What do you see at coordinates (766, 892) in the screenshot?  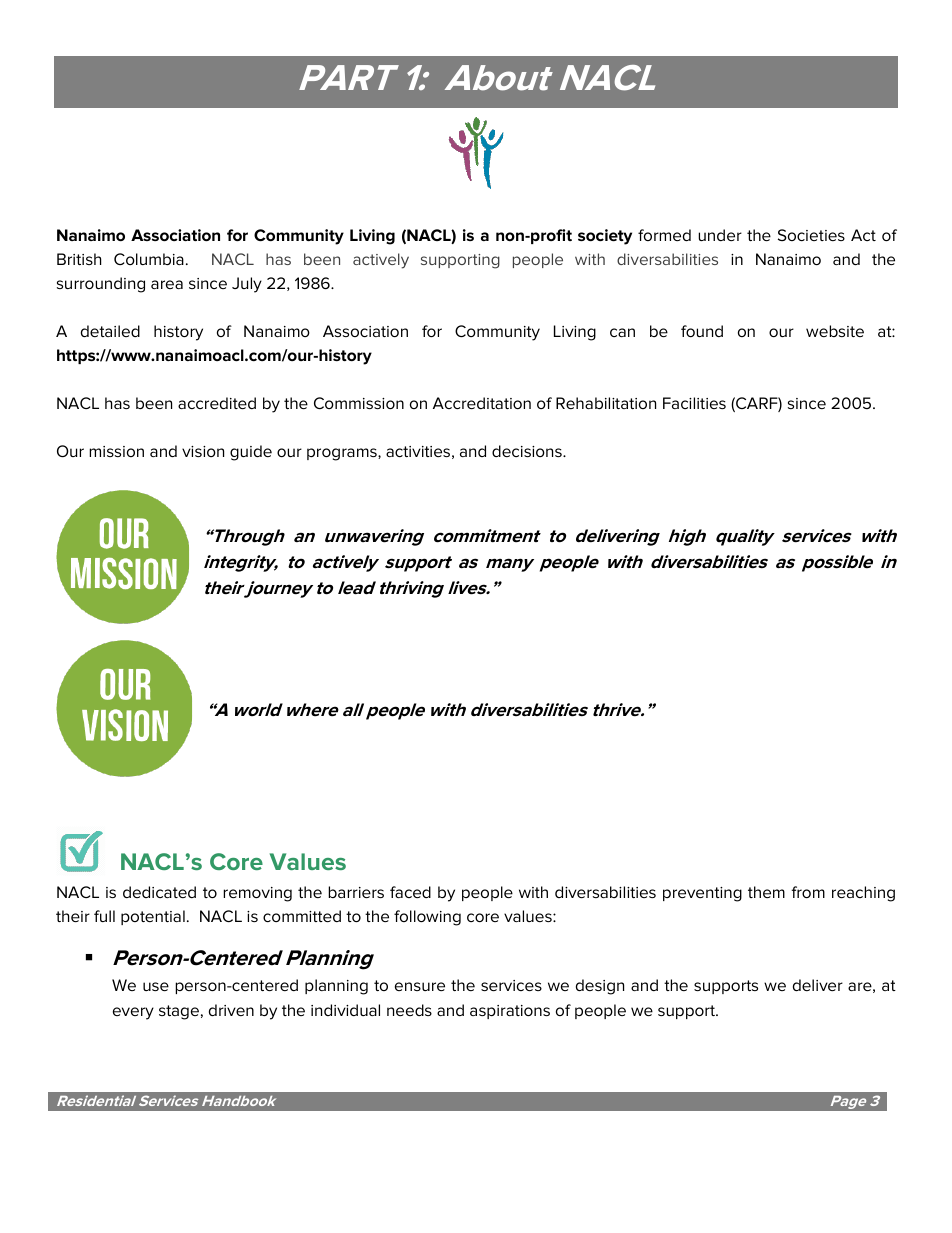 I see `them` at bounding box center [766, 892].
